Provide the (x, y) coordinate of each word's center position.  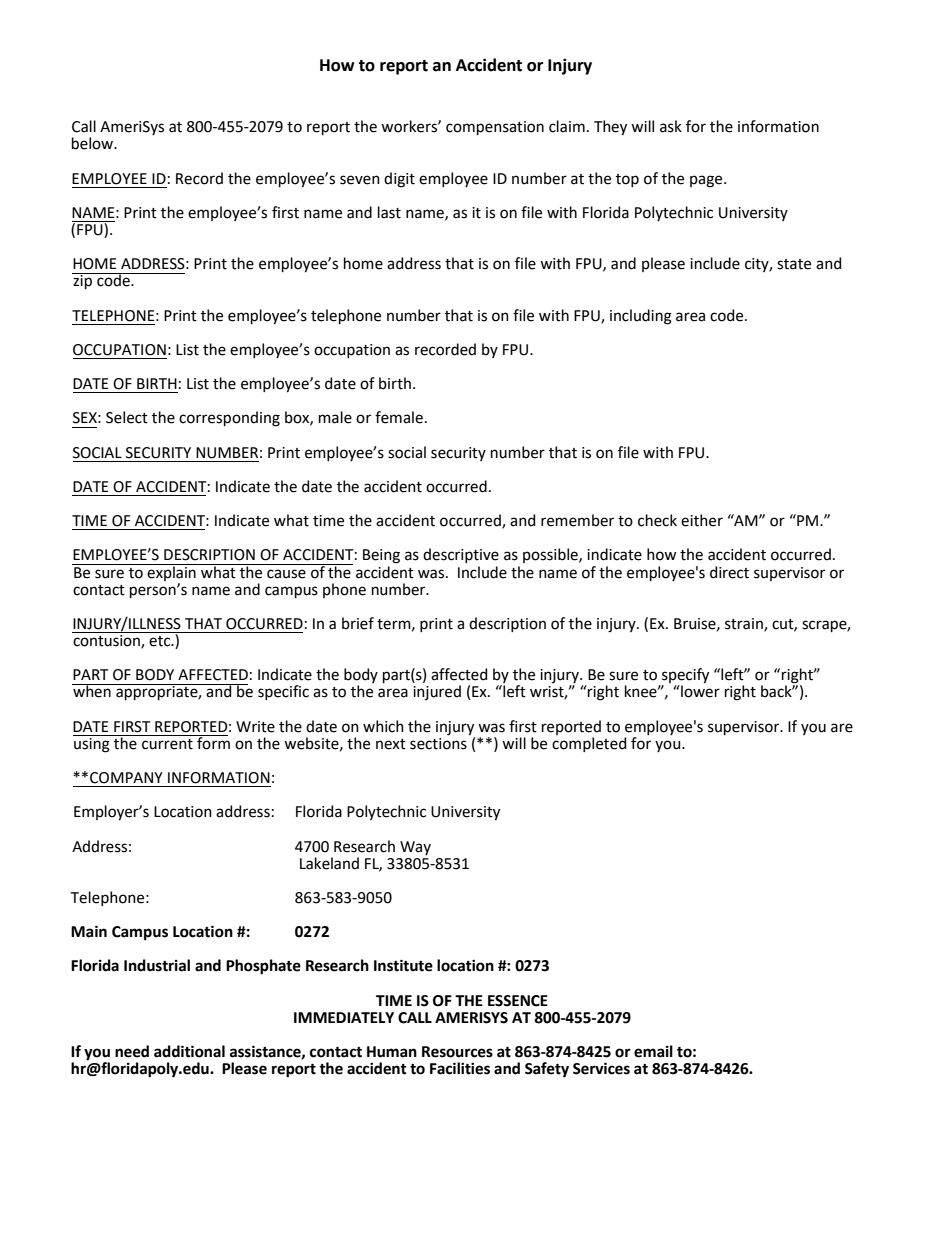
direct (729, 572)
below (94, 143)
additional (189, 1051)
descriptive (461, 555)
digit (399, 180)
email (653, 1051)
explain (172, 572)
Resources (457, 1052)
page (707, 181)
